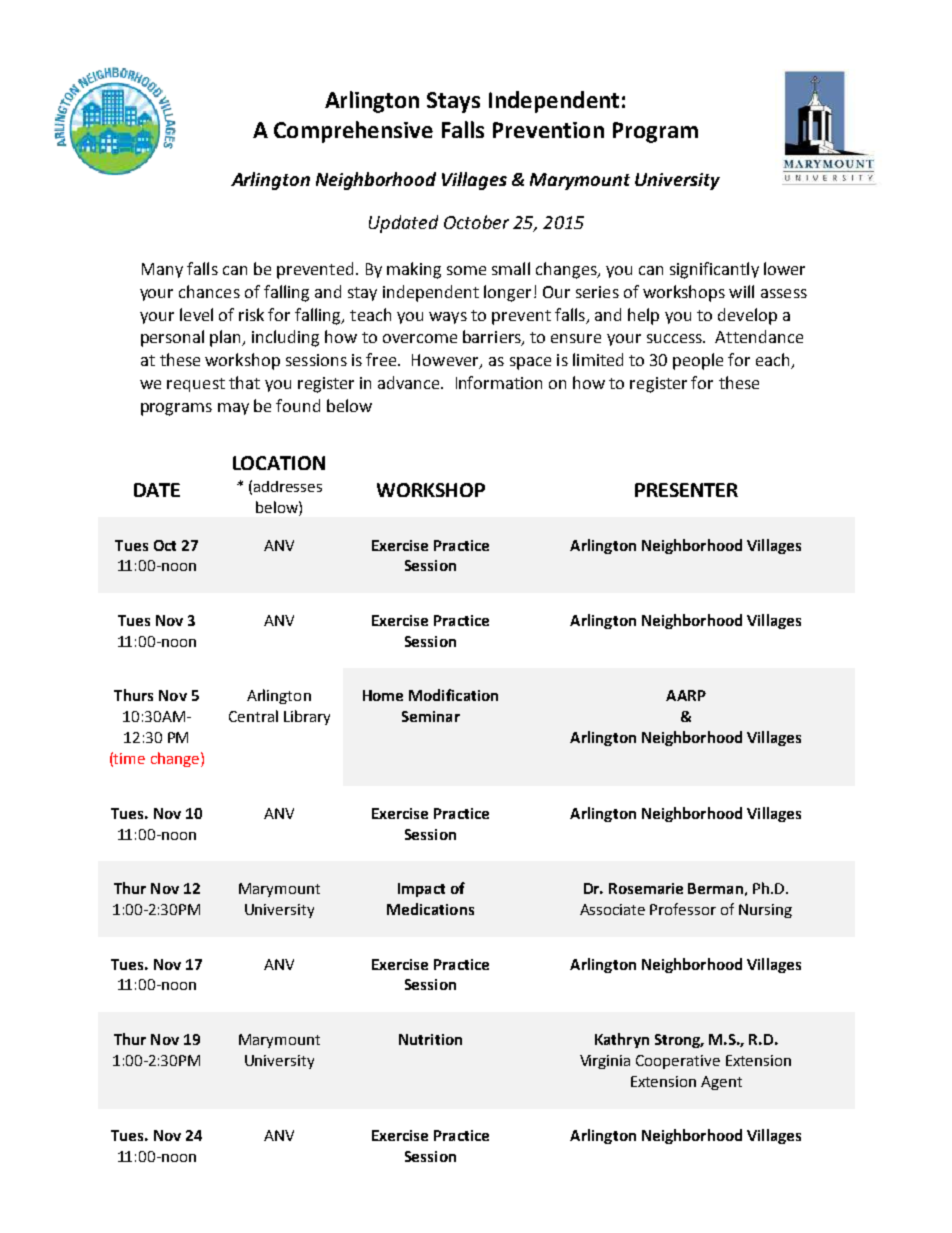 The image size is (952, 1233). I want to click on that, so click(244, 382).
